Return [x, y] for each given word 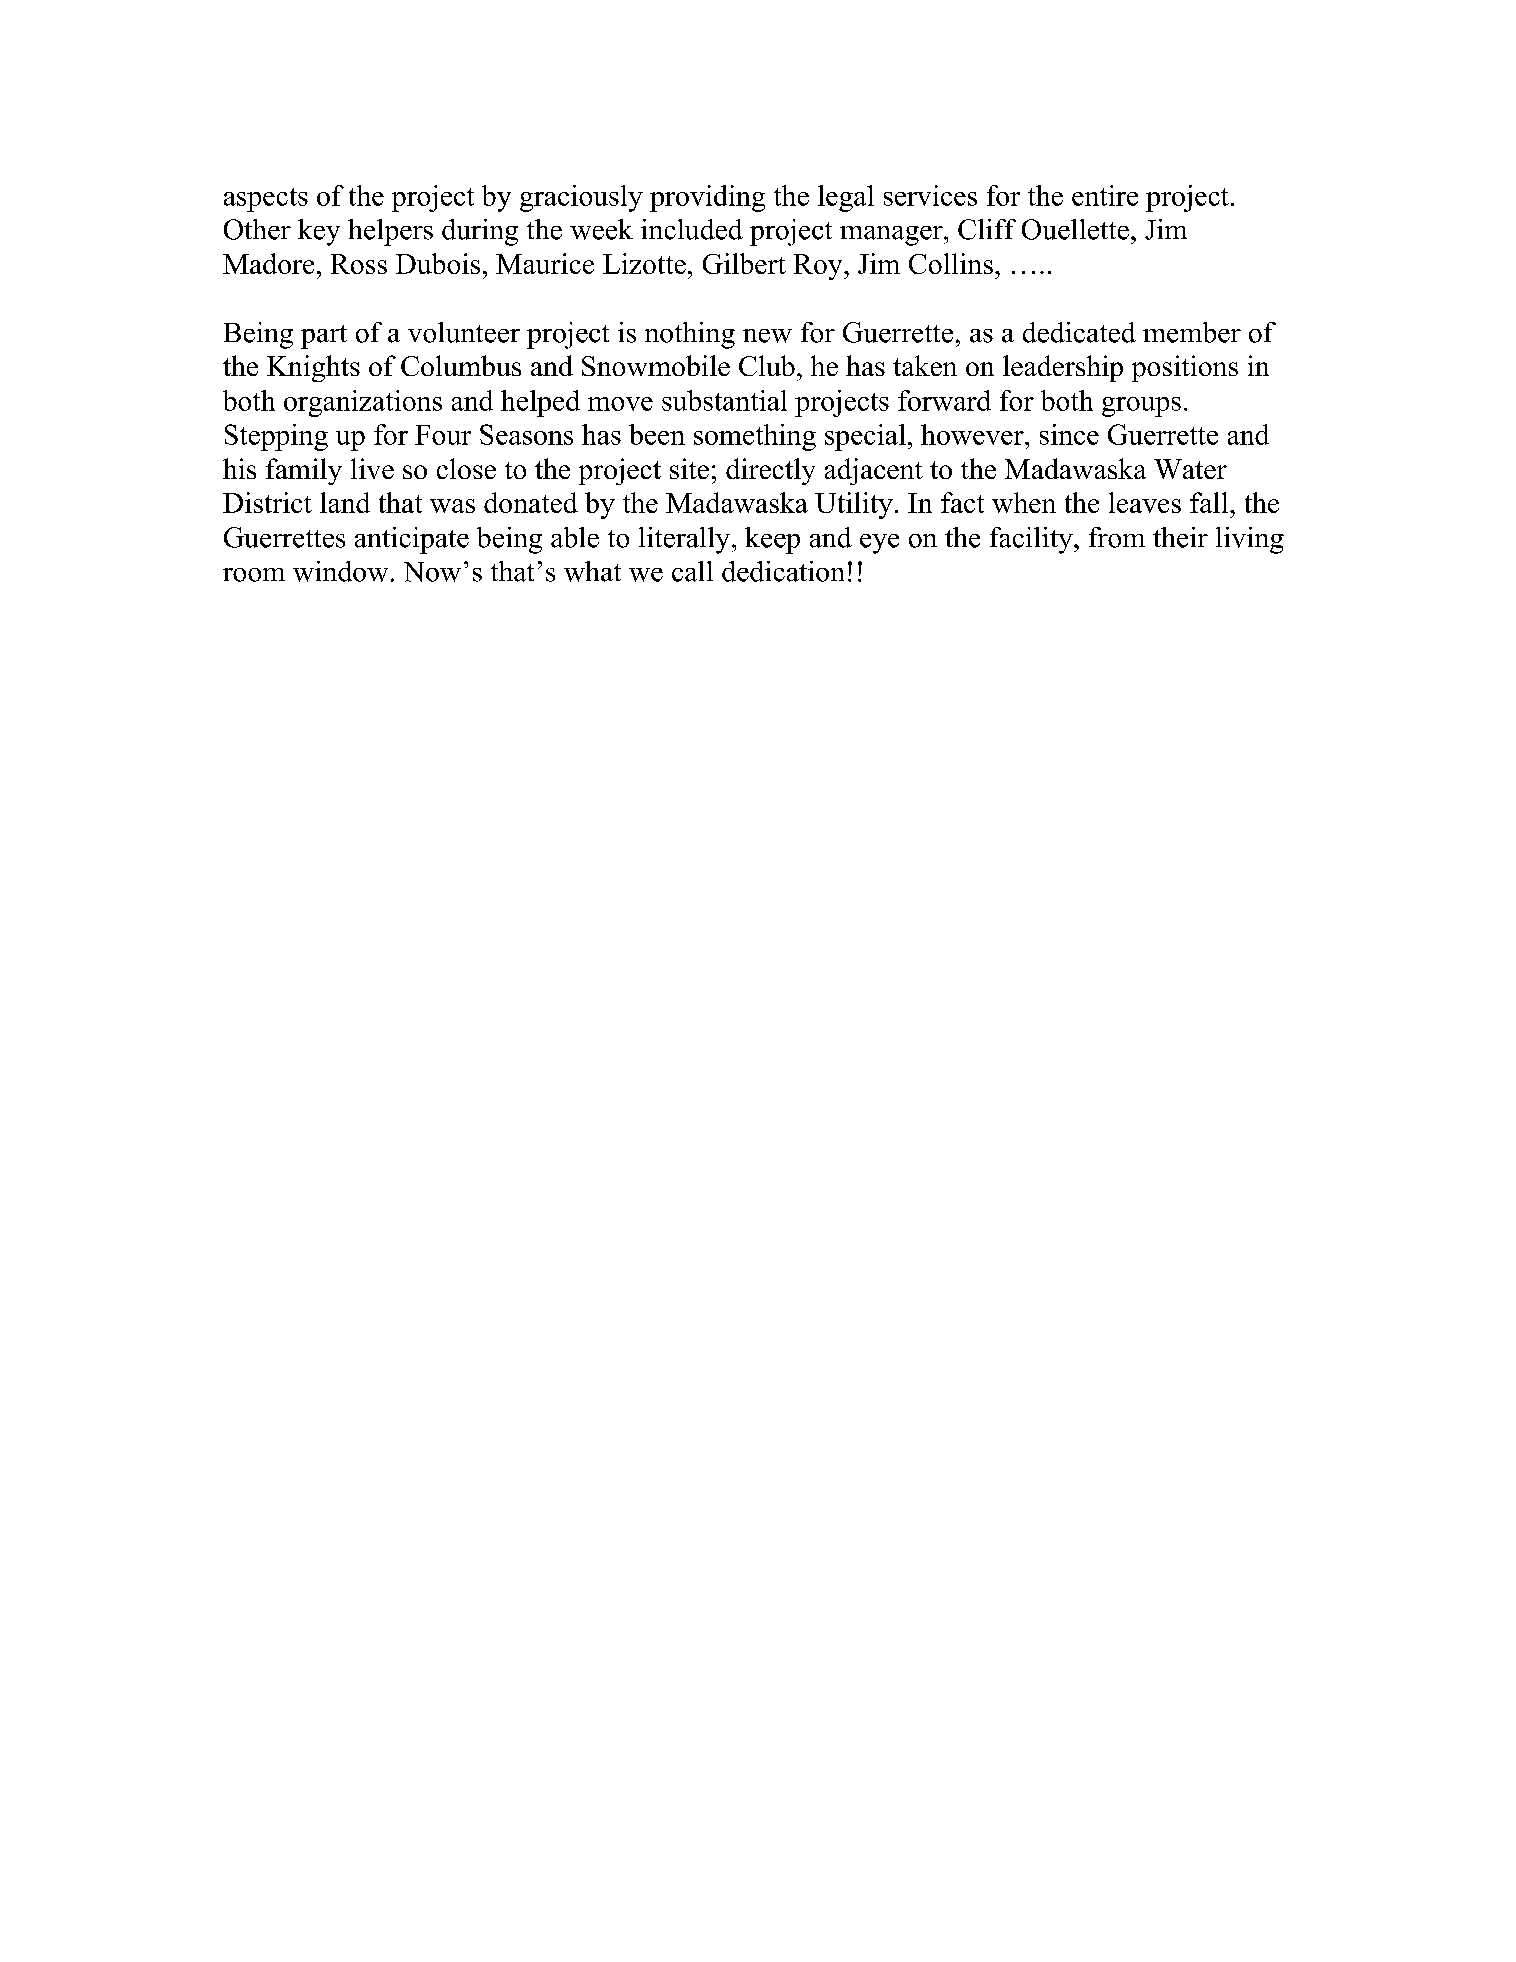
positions [1185, 368]
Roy [819, 267]
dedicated [1079, 332]
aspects [266, 200]
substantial [724, 400]
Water [1190, 469]
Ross [359, 264]
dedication [783, 571]
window [340, 571]
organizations [363, 403]
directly [770, 471]
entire [1105, 195]
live [372, 468]
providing [707, 198]
